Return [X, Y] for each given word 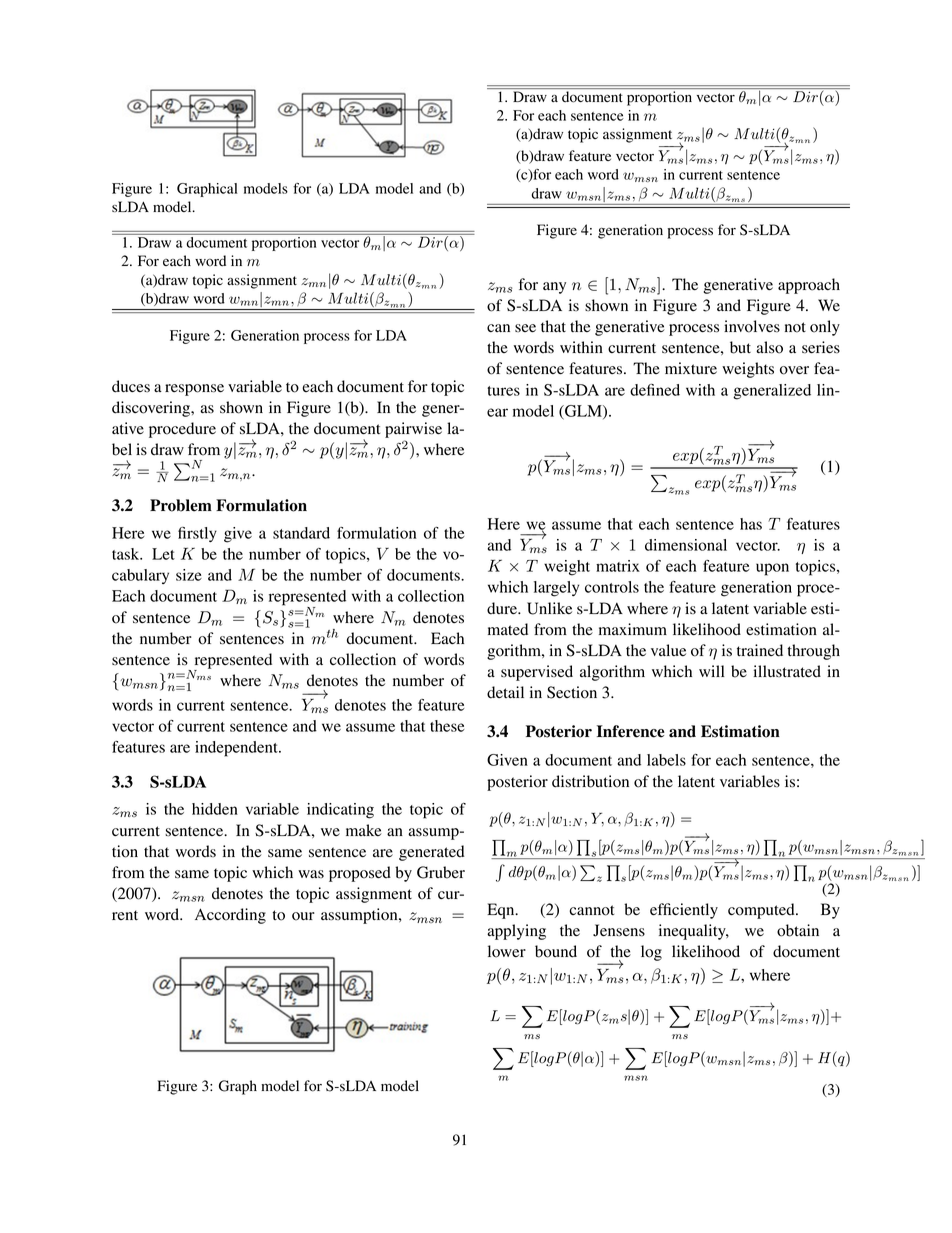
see [525, 328]
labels [666, 760]
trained [760, 650]
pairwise [413, 430]
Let [163, 554]
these [447, 726]
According [230, 916]
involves [752, 326]
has [751, 524]
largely [556, 589]
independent [237, 749]
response [194, 390]
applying [516, 932]
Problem [181, 505]
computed [762, 911]
